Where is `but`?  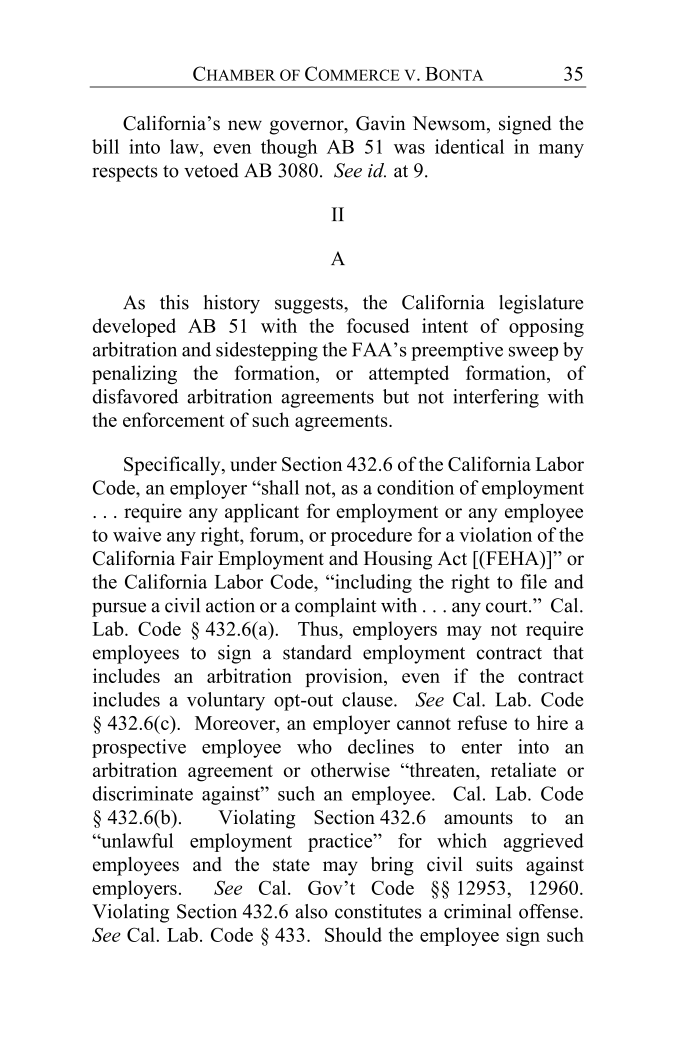
but is located at coordinates (396, 396).
